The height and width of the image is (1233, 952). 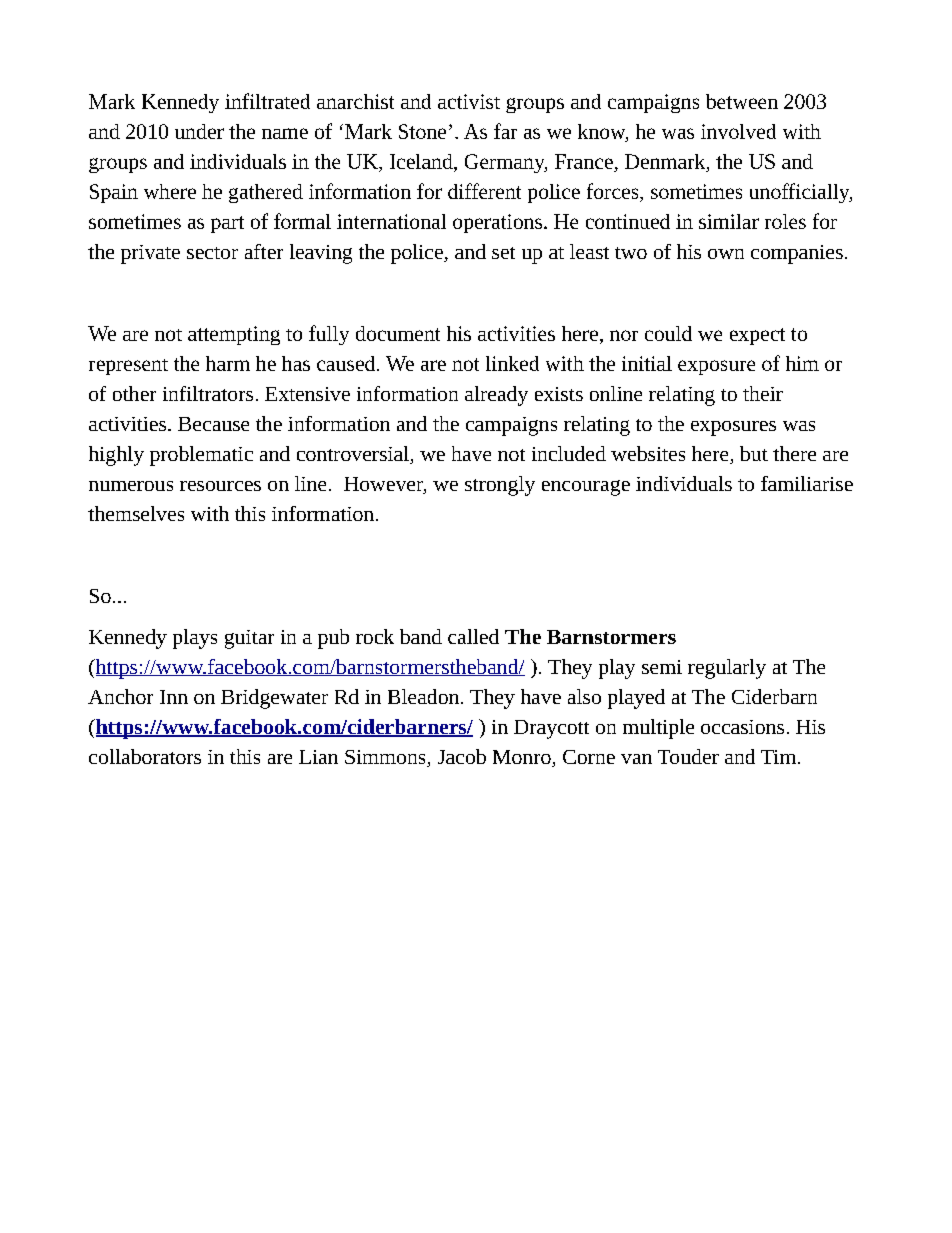 I want to click on collaborators, so click(x=145, y=756).
